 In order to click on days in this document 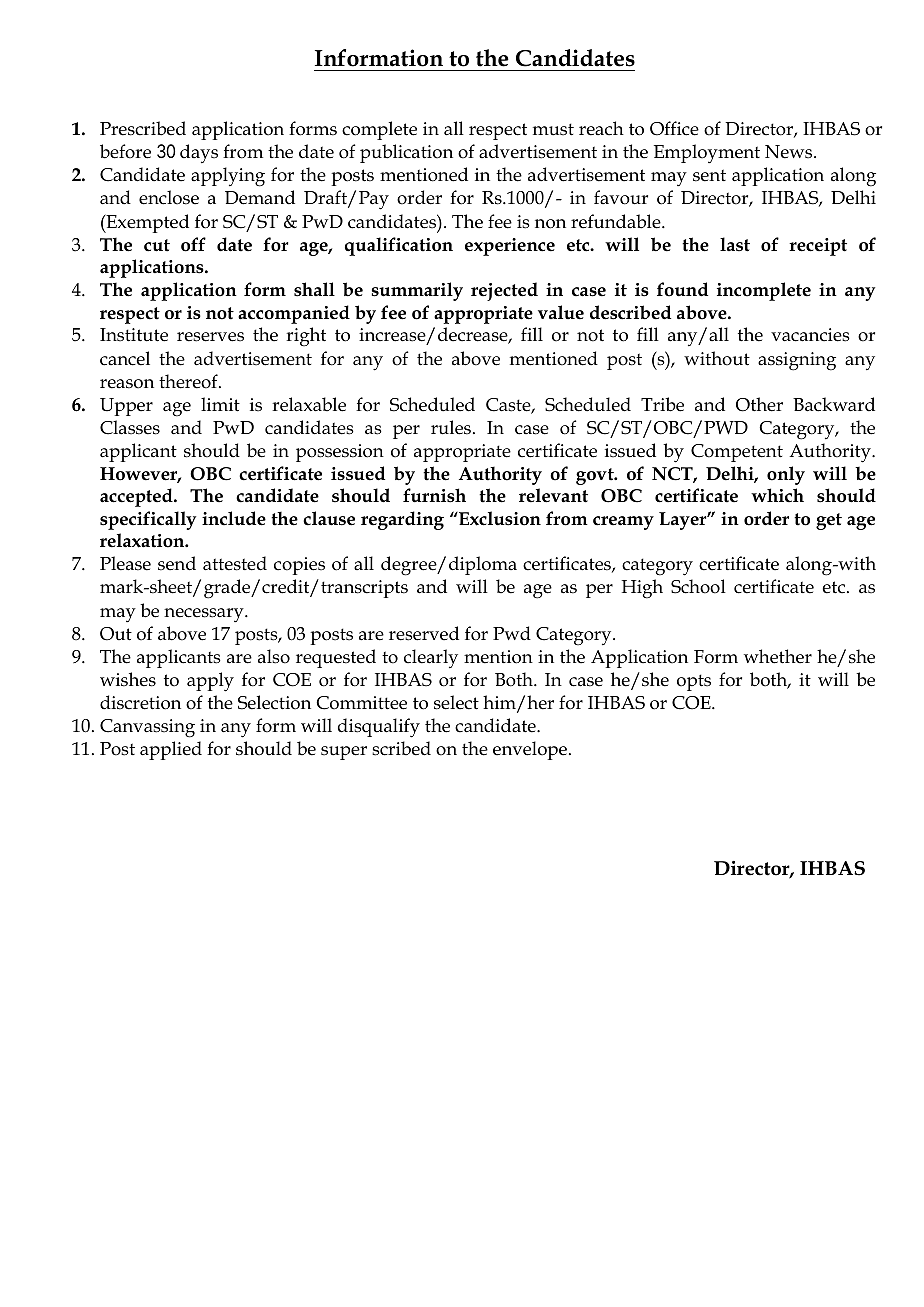, I will do `click(199, 154)`.
